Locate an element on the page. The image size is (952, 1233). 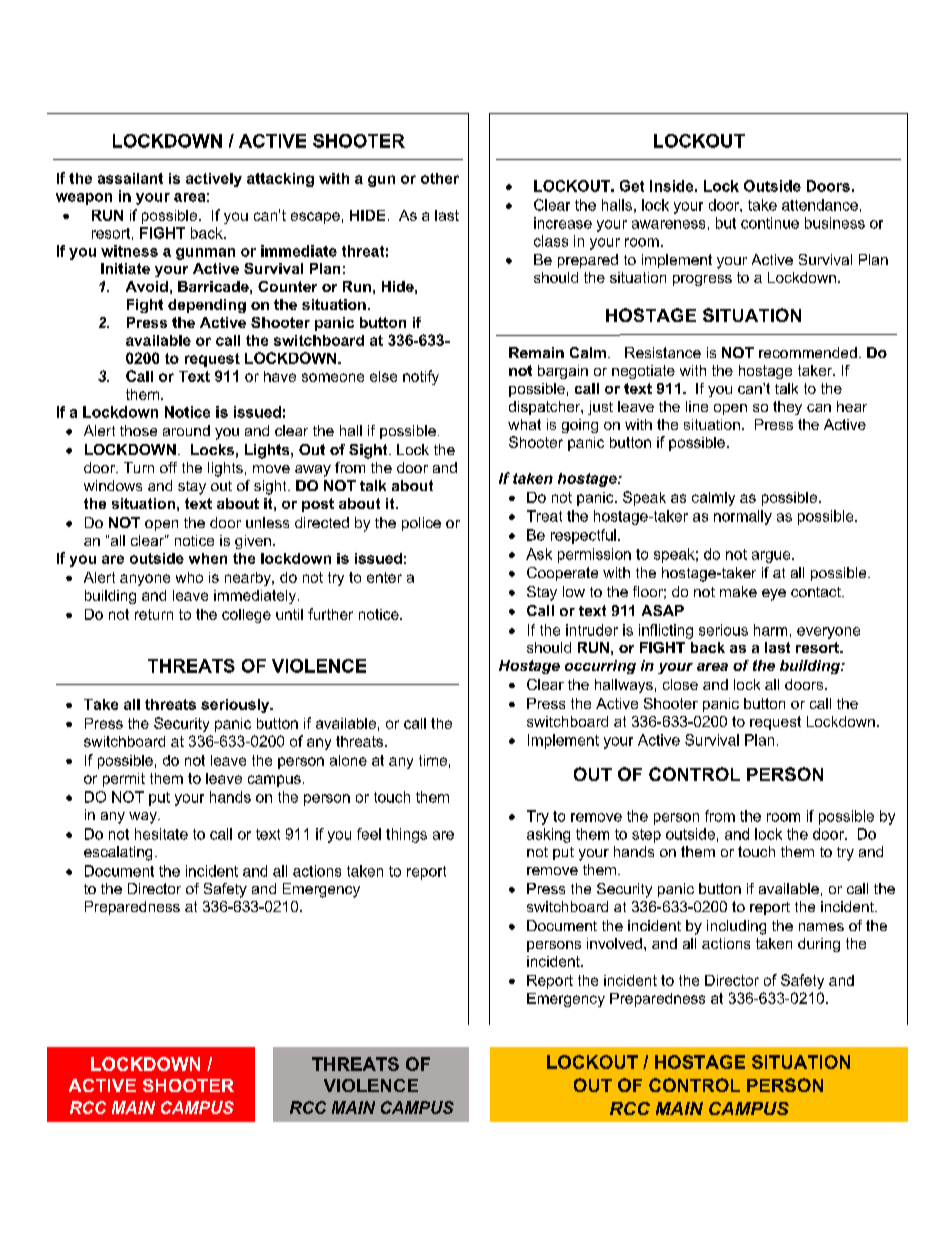
continue is located at coordinates (770, 223).
